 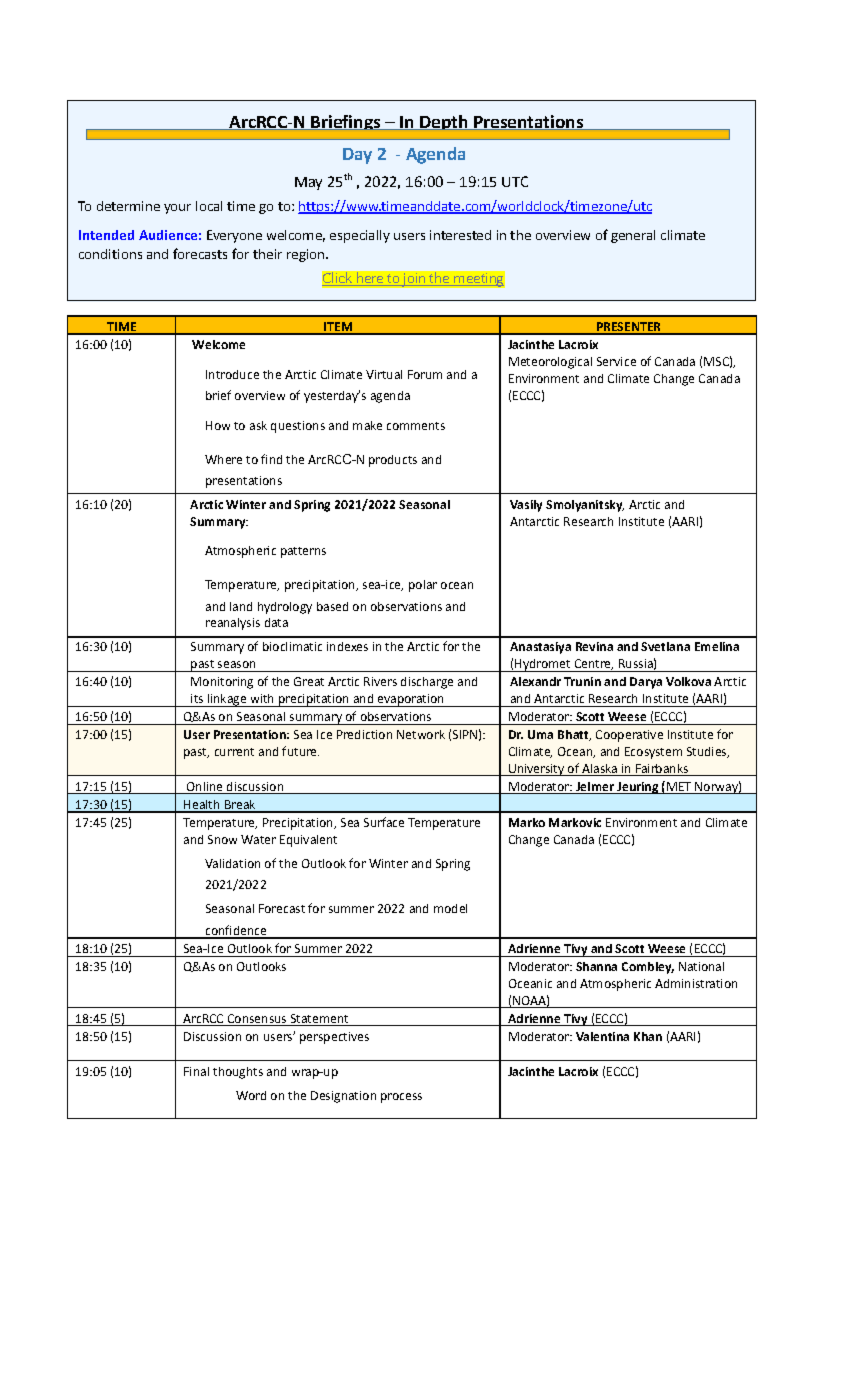 I want to click on Service, so click(x=616, y=361).
